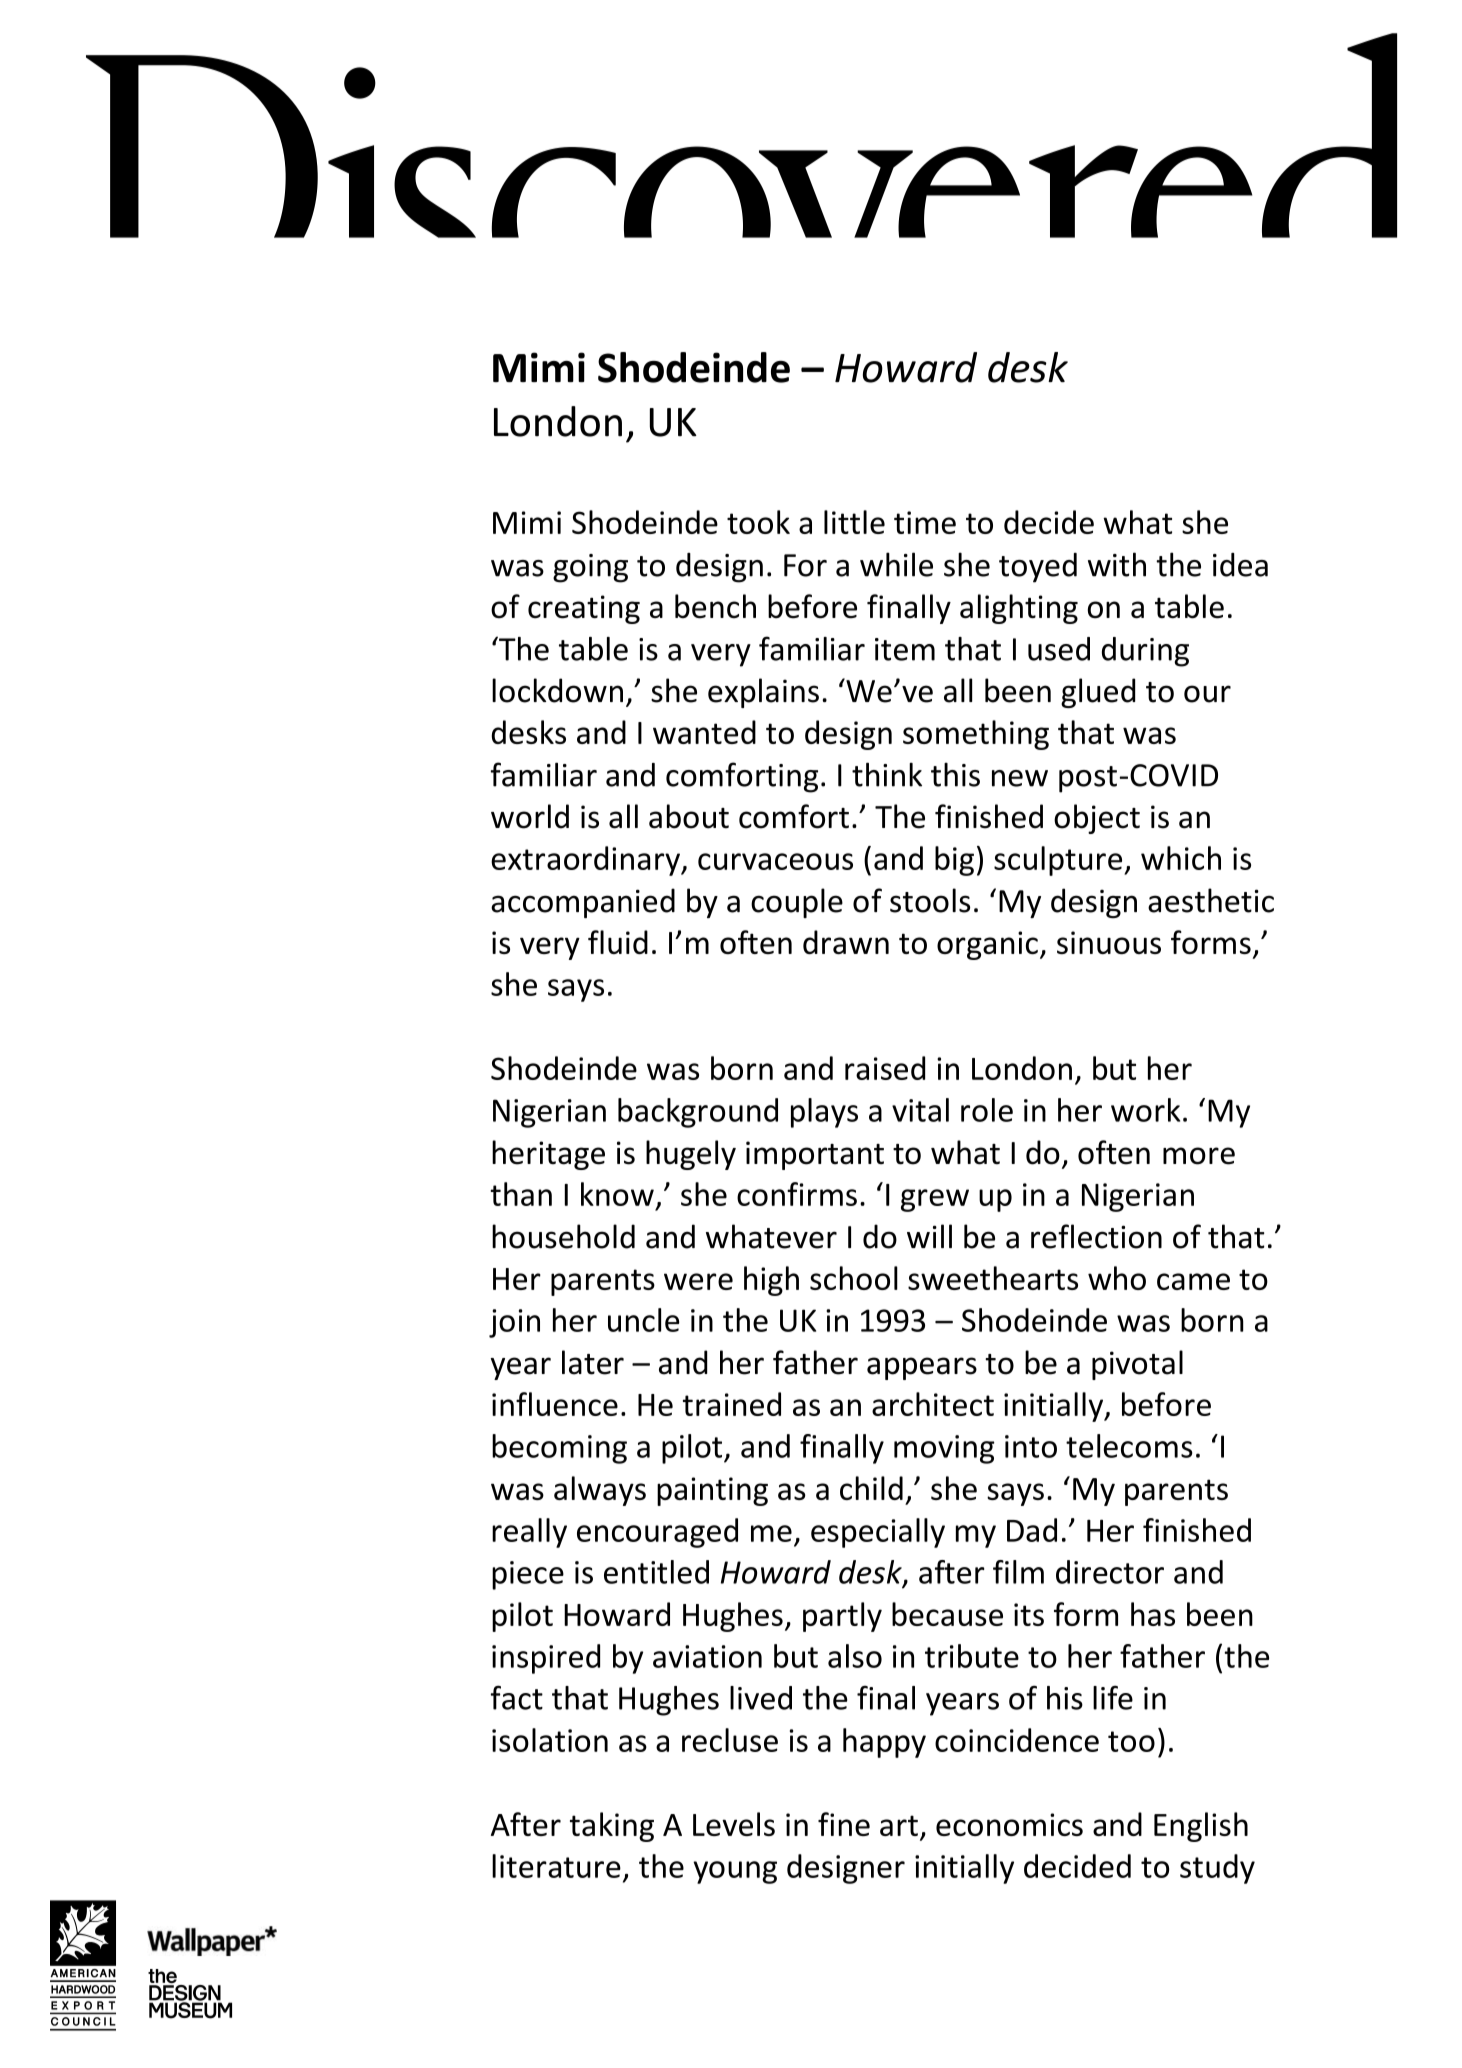 The width and height of the page is (1462, 2068). Describe the element at coordinates (590, 568) in the page. I see `going` at that location.
